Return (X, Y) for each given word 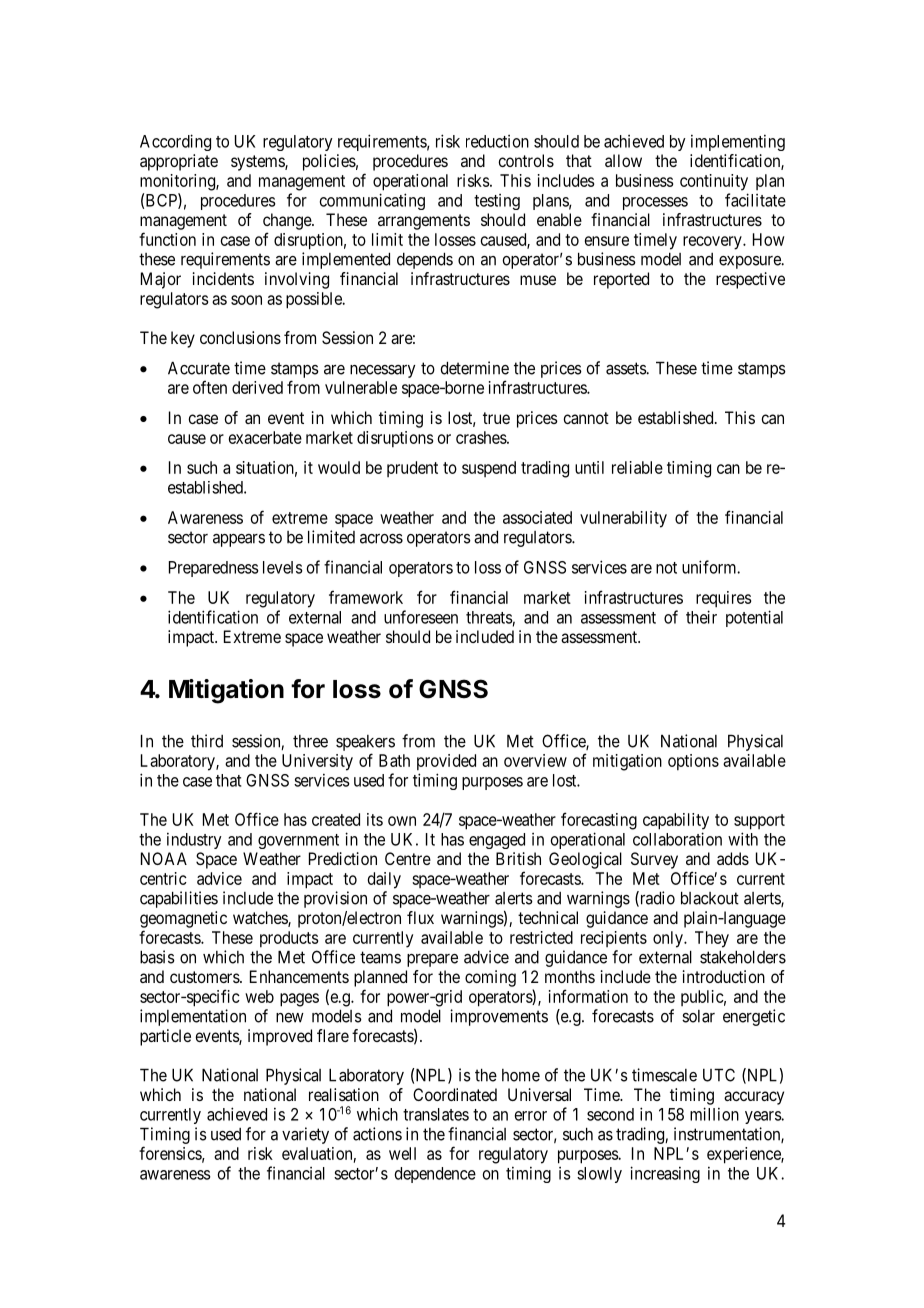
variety (305, 1135)
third (207, 741)
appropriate (179, 162)
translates (436, 1114)
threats (489, 617)
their (701, 617)
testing (497, 202)
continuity (714, 182)
